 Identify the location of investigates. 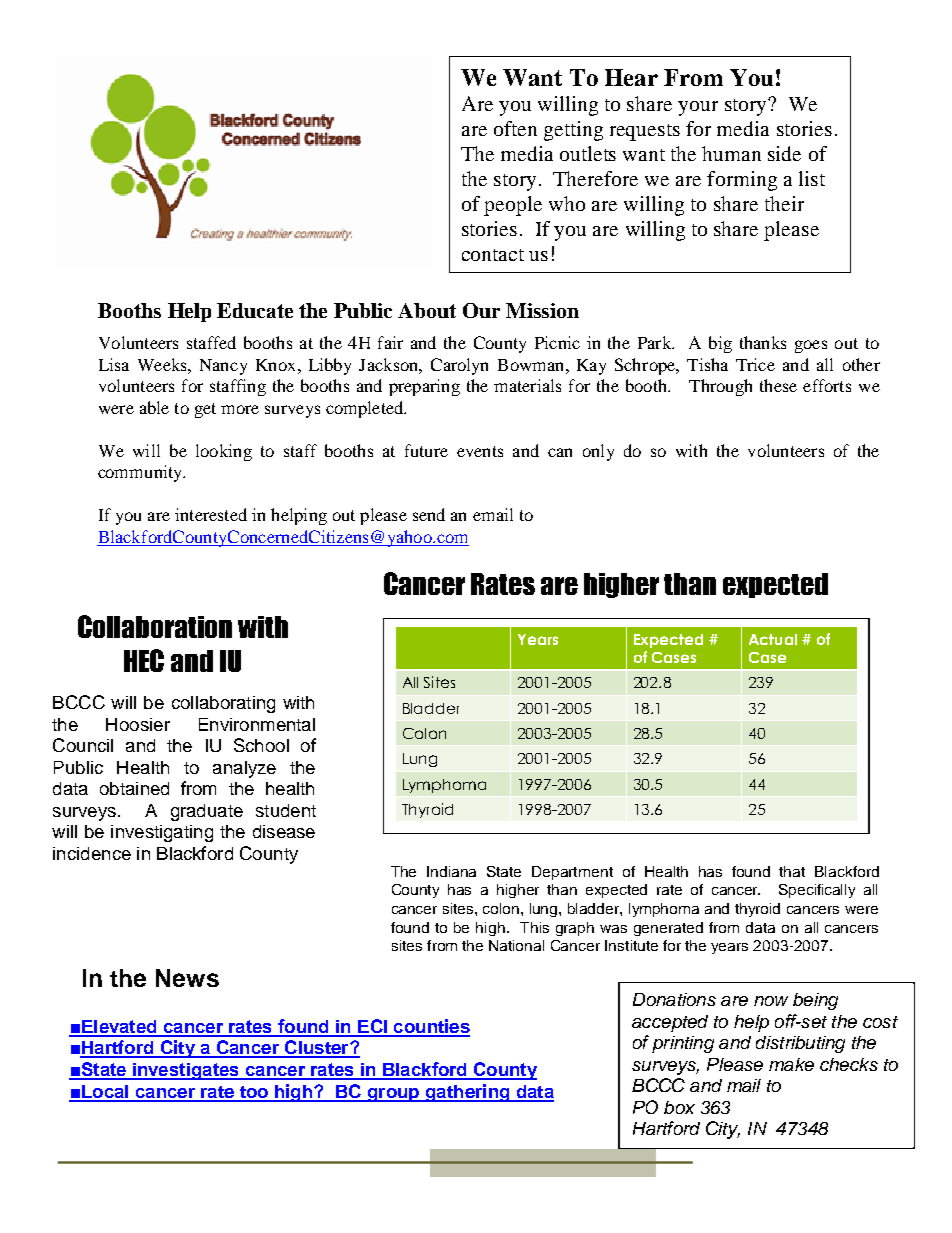
(186, 1071).
